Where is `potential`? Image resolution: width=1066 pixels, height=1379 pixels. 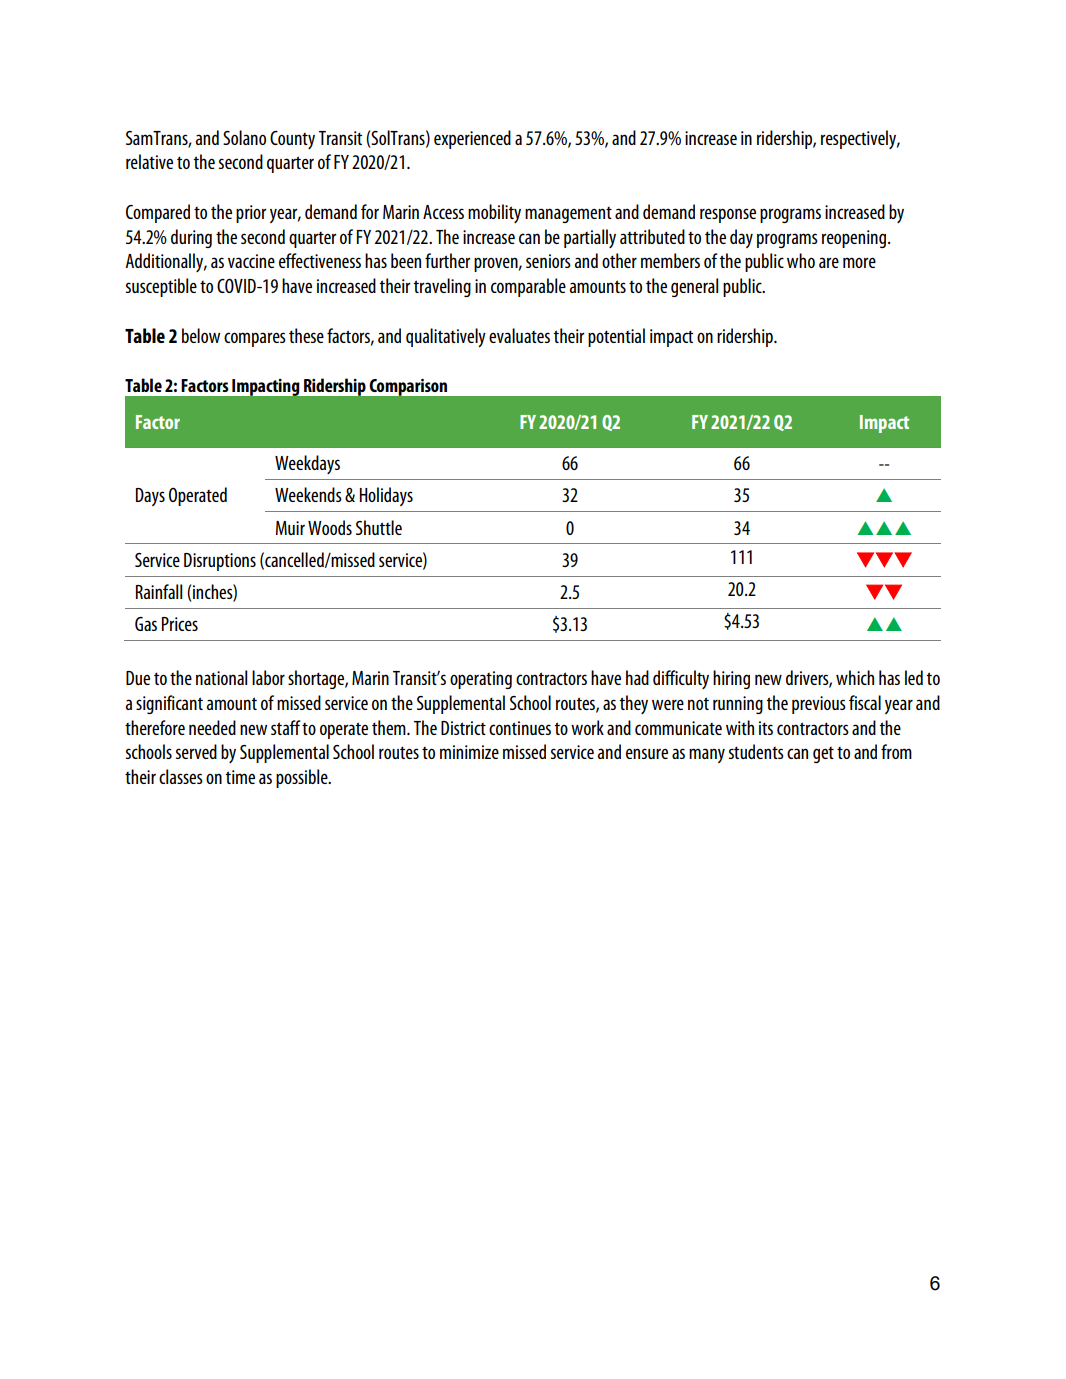
potential is located at coordinates (616, 337).
